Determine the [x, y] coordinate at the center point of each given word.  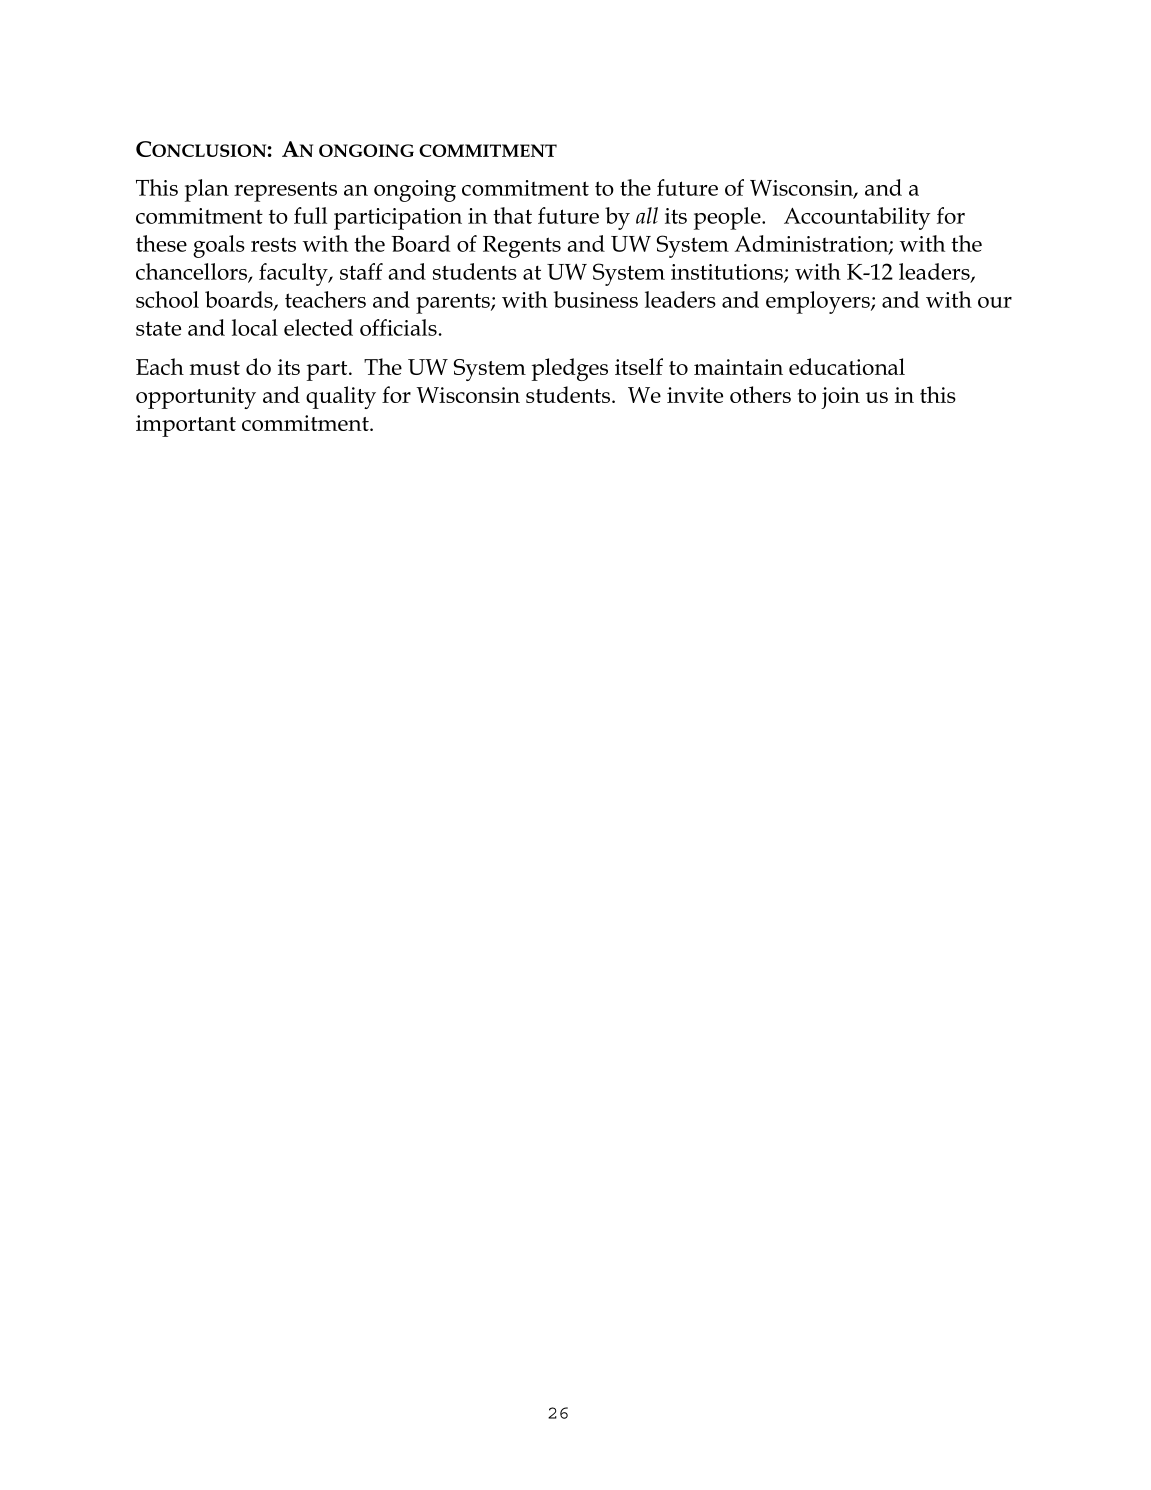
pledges [569, 369]
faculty [294, 274]
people [728, 218]
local [255, 327]
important [186, 426]
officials [398, 327]
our [995, 302]
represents [285, 191]
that [512, 215]
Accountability [857, 218]
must [215, 368]
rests [273, 244]
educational [847, 366]
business [596, 299]
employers [819, 302]
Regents [522, 247]
